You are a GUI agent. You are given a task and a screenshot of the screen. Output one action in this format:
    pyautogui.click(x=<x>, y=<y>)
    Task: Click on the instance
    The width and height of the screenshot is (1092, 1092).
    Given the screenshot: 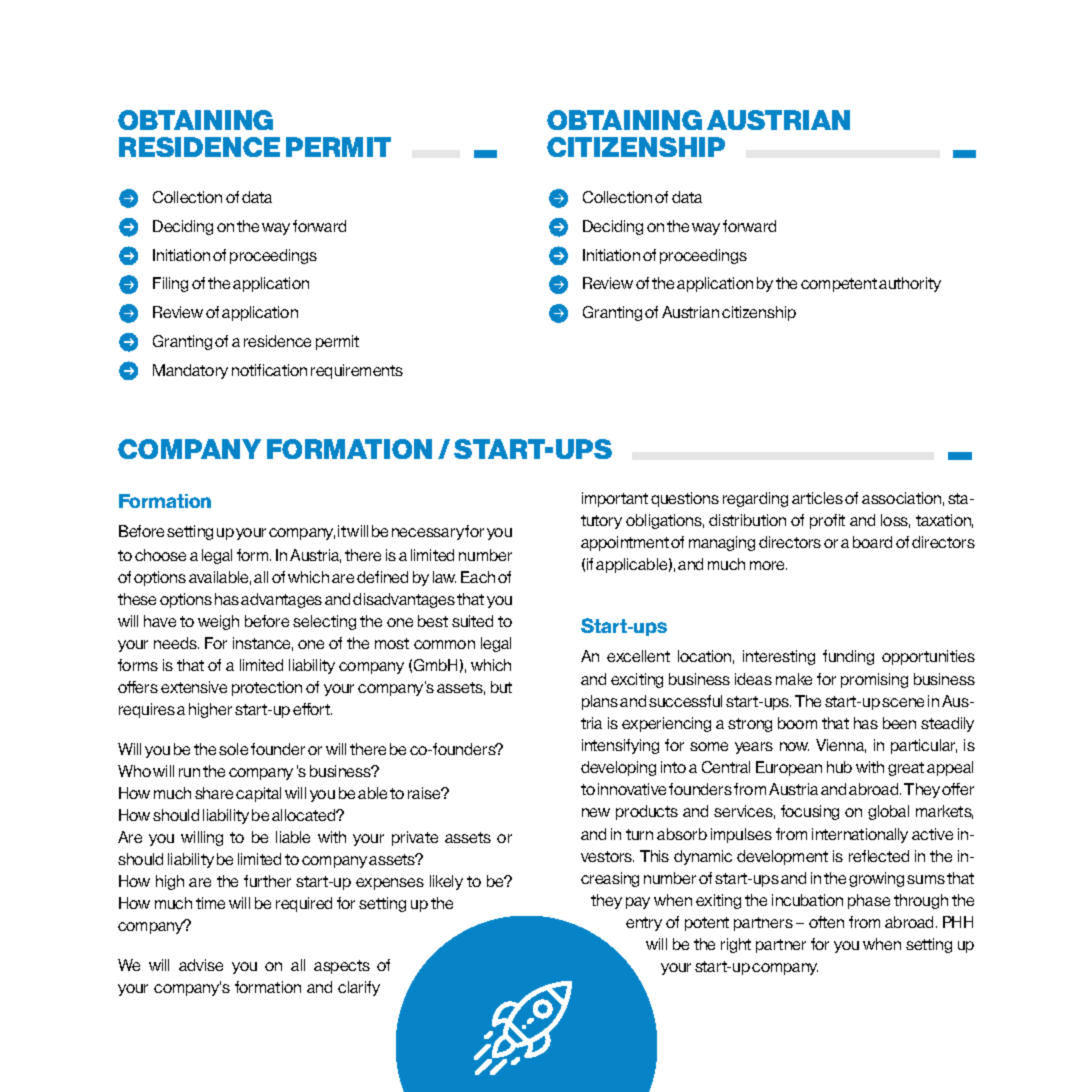 What is the action you would take?
    pyautogui.click(x=263, y=644)
